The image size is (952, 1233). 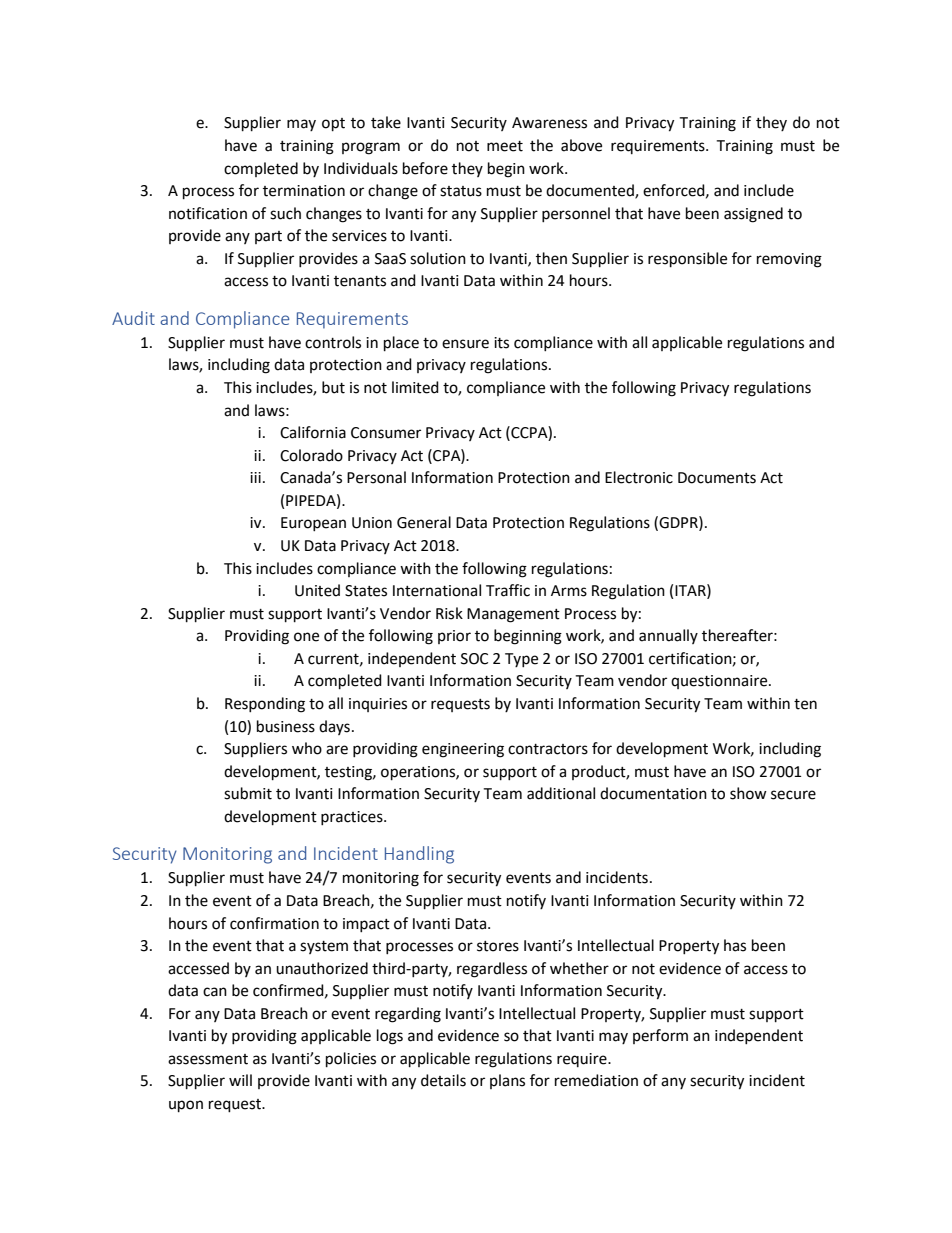 What do you see at coordinates (717, 478) in the screenshot?
I see `Documents` at bounding box center [717, 478].
